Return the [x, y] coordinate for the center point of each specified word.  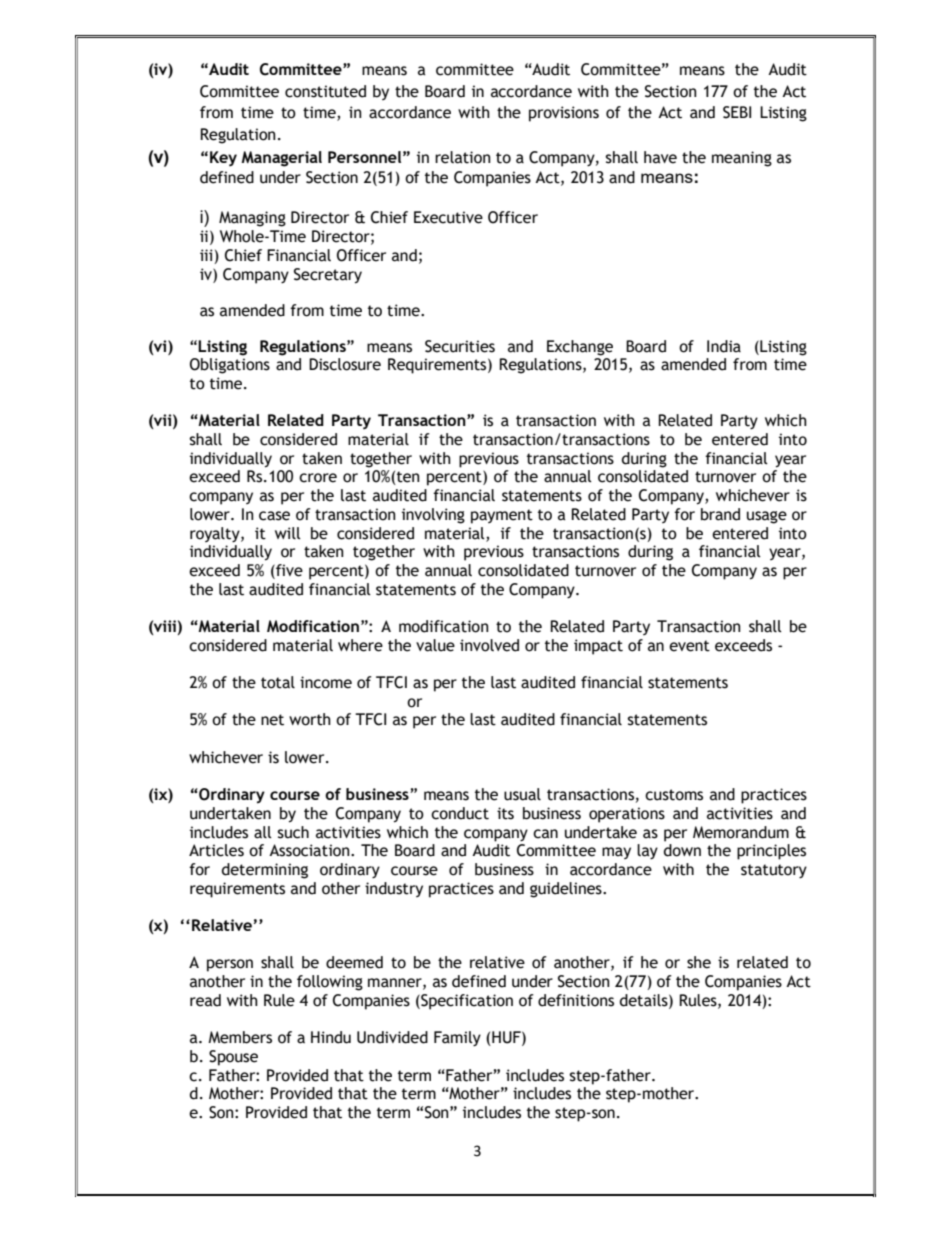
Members [240, 1037]
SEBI [737, 112]
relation [463, 157]
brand [720, 514]
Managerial [281, 159]
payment [502, 516]
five [288, 570]
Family [457, 1038]
